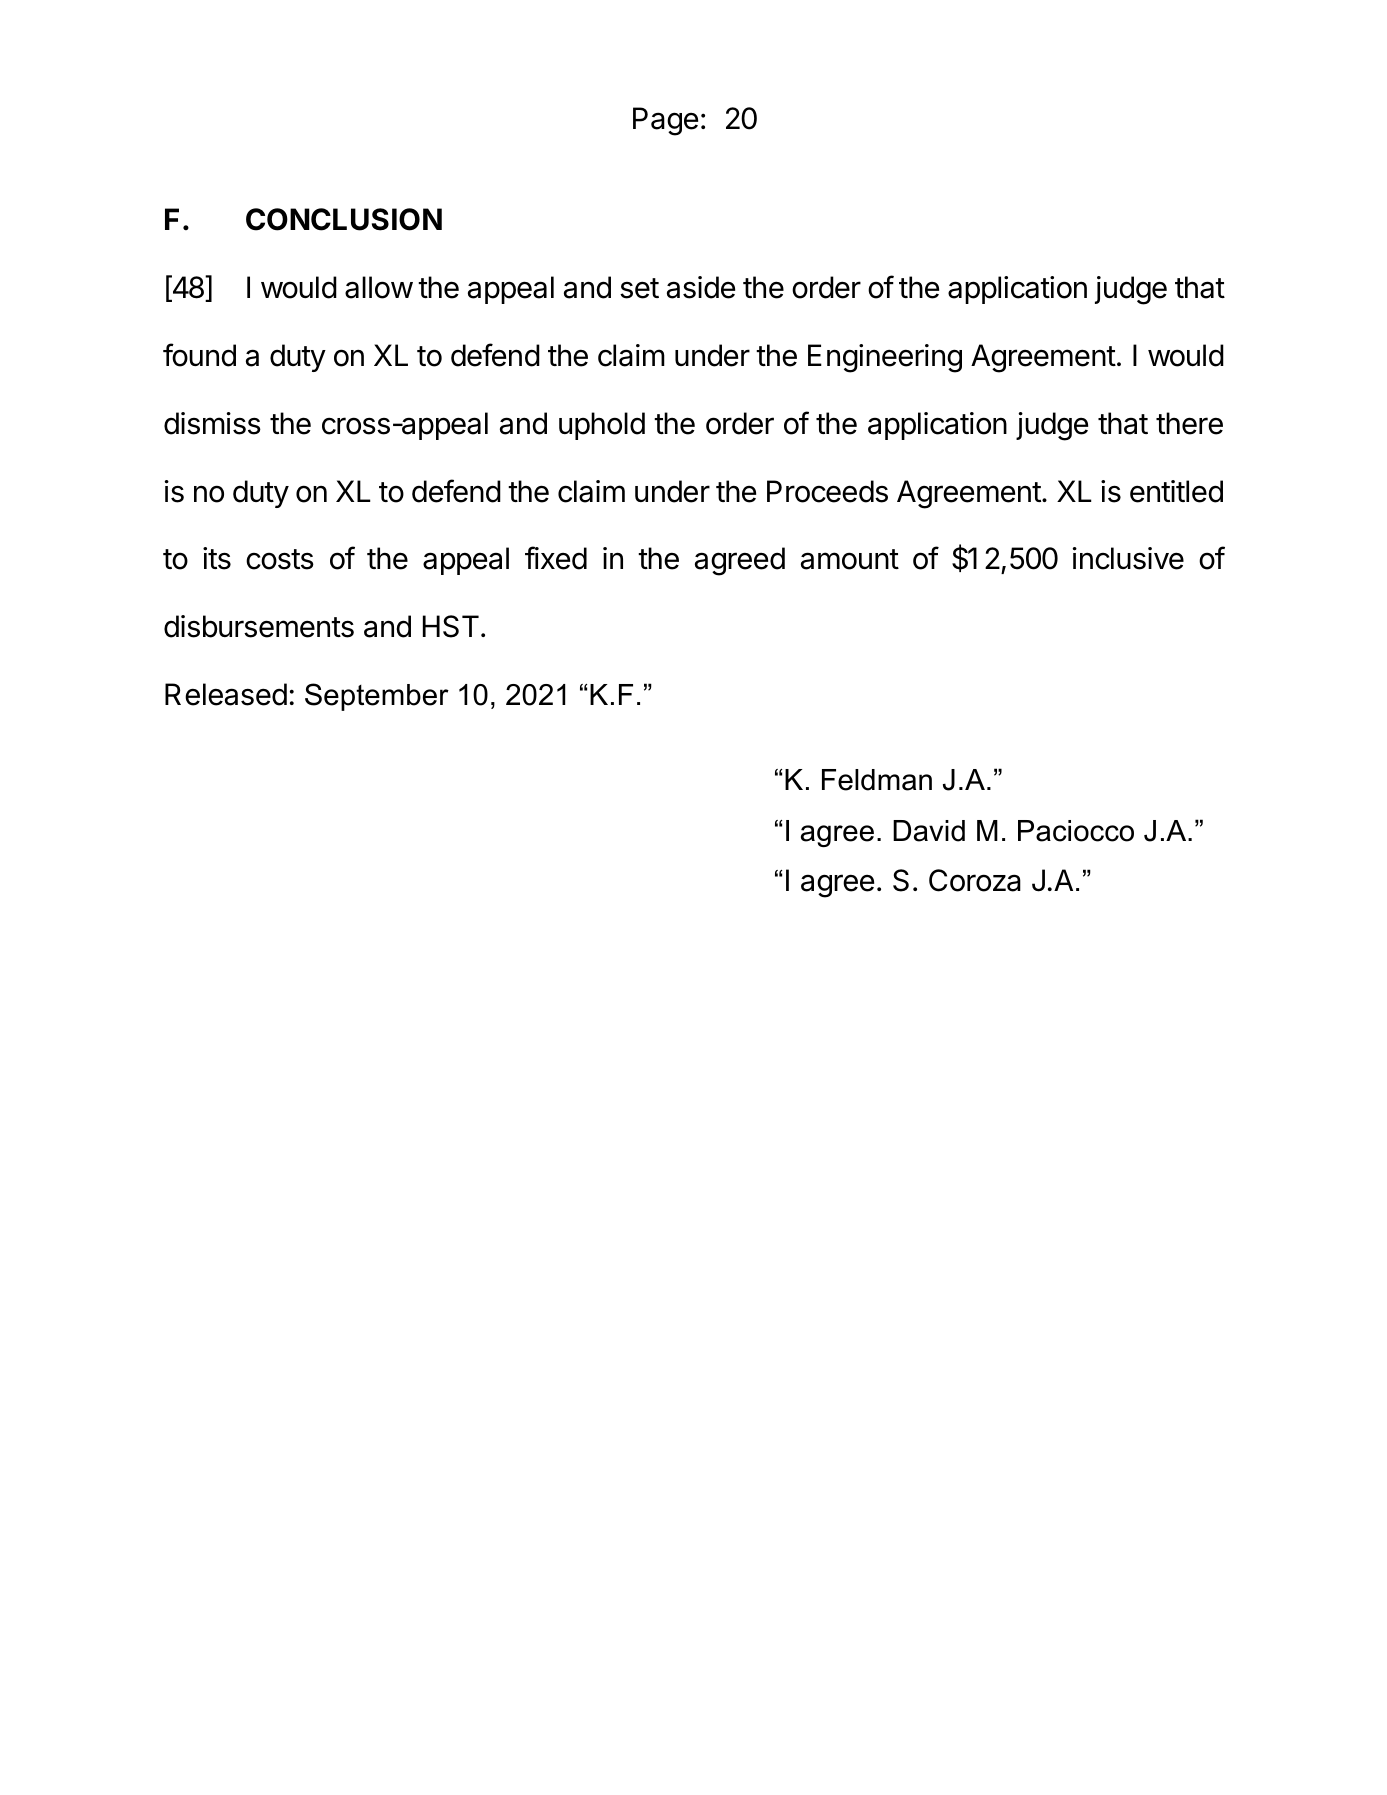 The image size is (1387, 1795). Describe the element at coordinates (701, 287) in the screenshot. I see `aside` at that location.
